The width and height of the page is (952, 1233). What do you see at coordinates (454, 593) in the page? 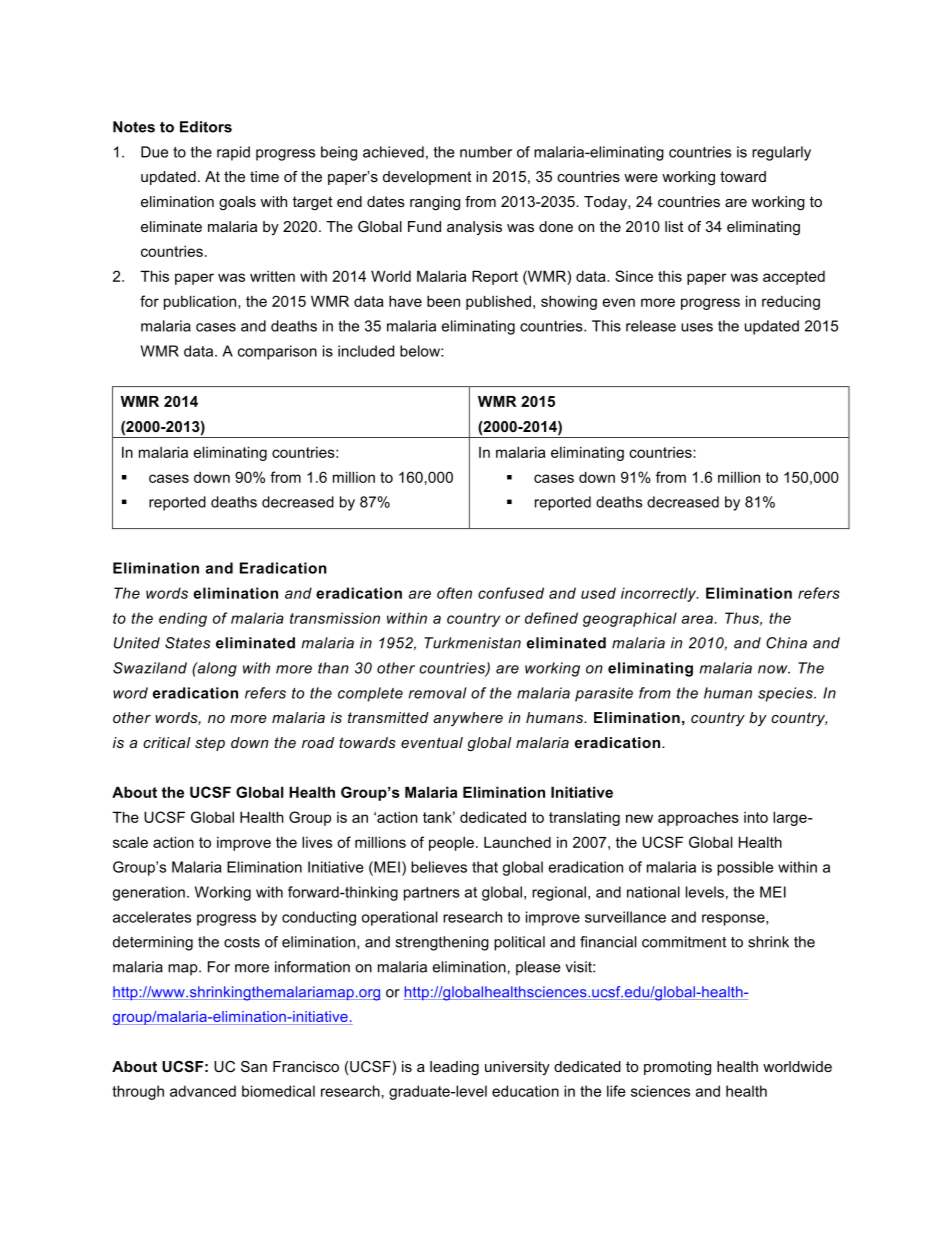
I see `often` at bounding box center [454, 593].
